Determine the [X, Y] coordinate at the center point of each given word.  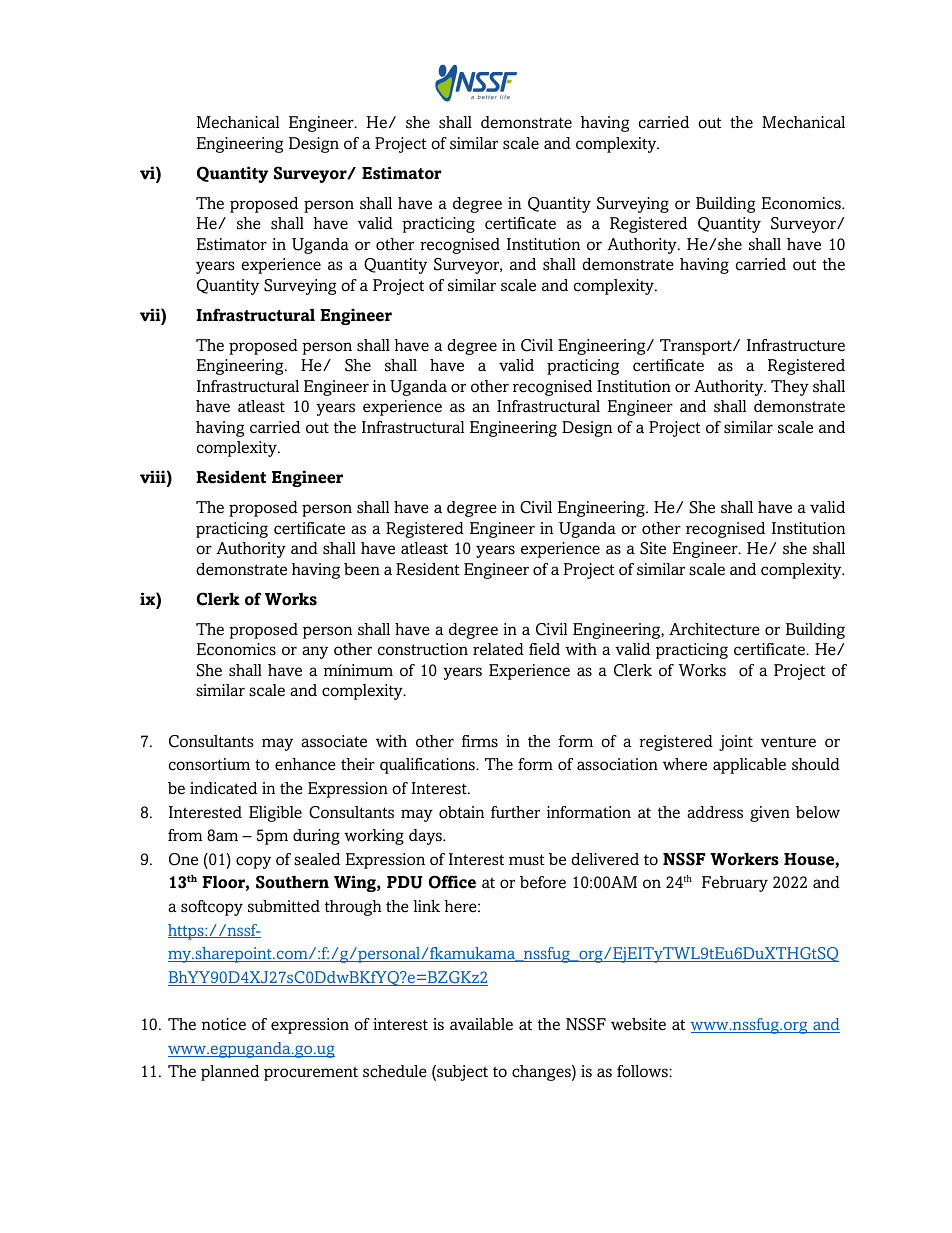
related [498, 649]
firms [480, 741]
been [362, 569]
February [735, 884]
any [315, 652]
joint [736, 743]
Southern [292, 882]
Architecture [714, 629]
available [481, 1024]
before [543, 882]
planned [230, 1073]
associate [334, 741]
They [790, 388]
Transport [697, 347]
